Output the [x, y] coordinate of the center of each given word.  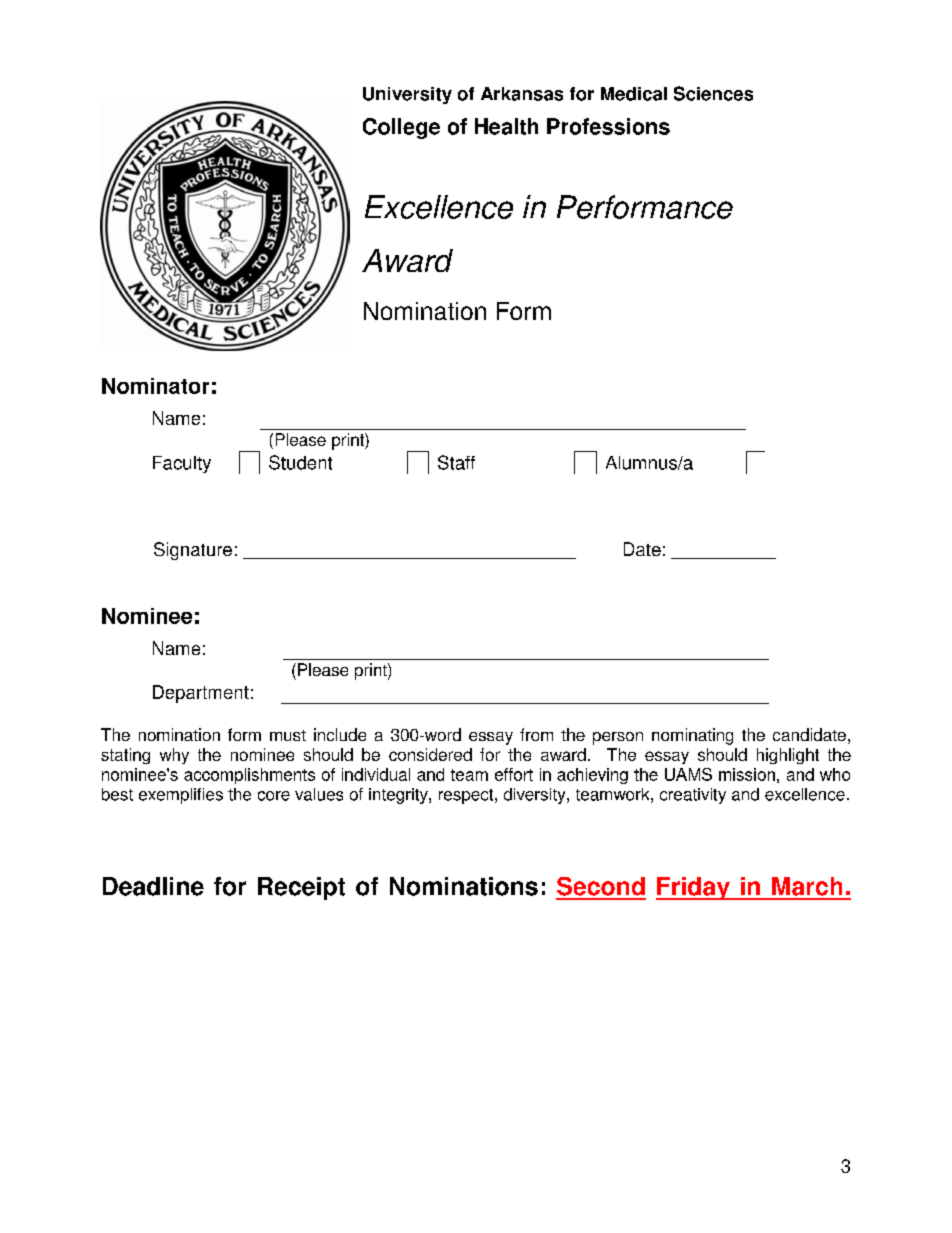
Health [506, 126]
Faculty [182, 464]
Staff [456, 462]
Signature [193, 551]
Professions [608, 126]
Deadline [153, 886]
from [536, 734]
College [401, 128]
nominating [692, 736]
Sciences [713, 93]
